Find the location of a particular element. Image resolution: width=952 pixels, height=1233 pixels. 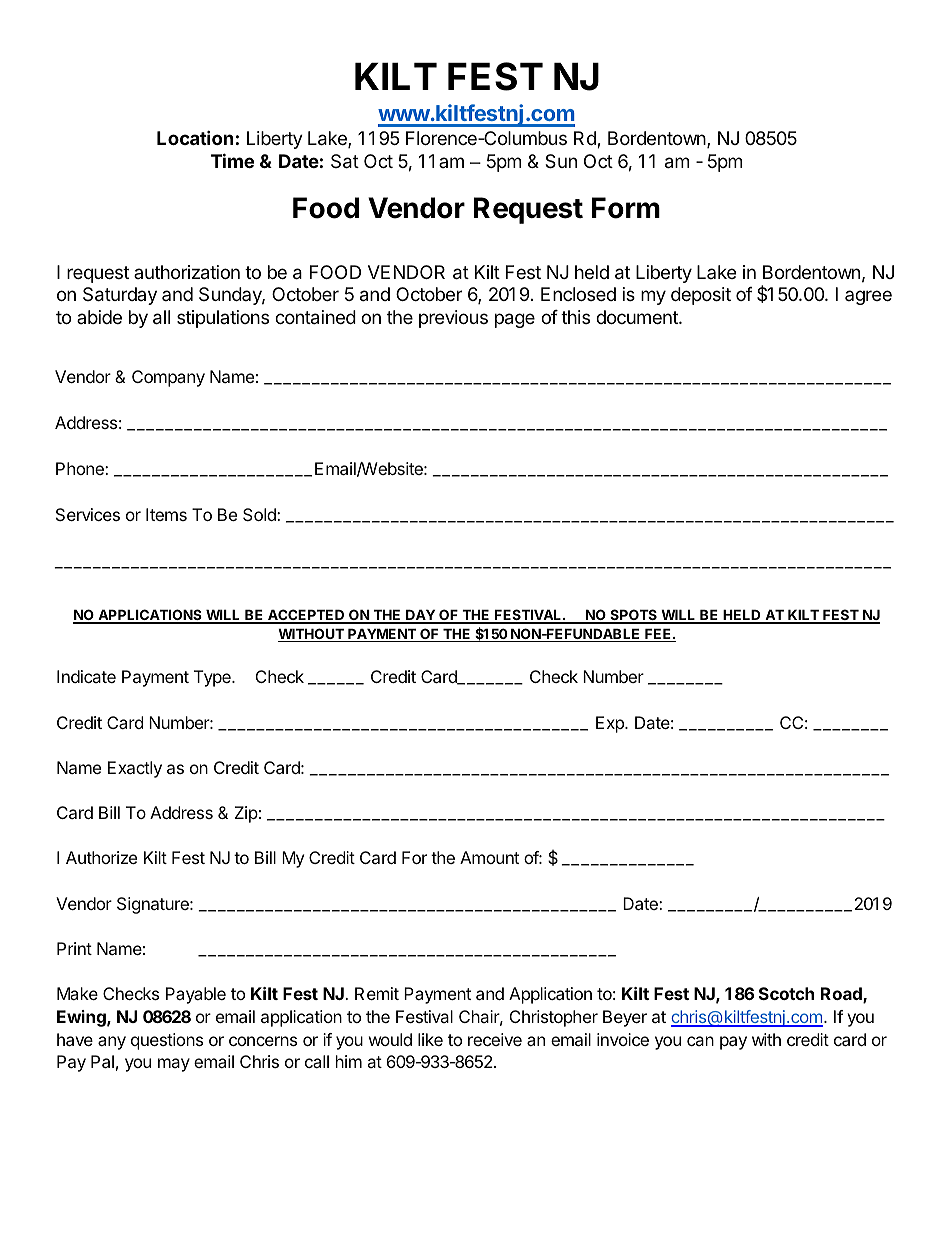

SPOTS is located at coordinates (633, 616).
